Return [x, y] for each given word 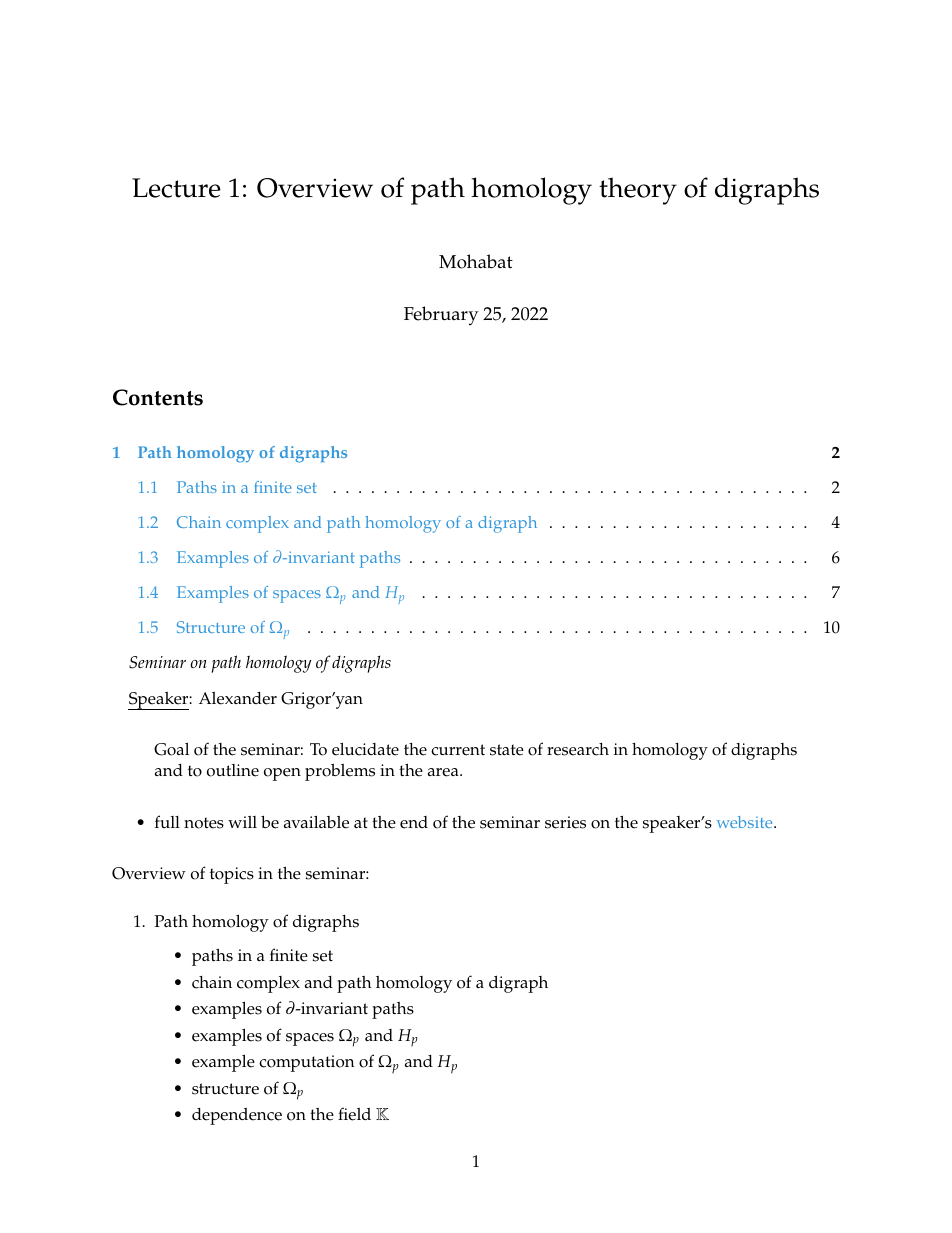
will [242, 822]
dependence [237, 1116]
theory [638, 191]
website [746, 822]
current [458, 750]
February [441, 315]
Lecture [176, 188]
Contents [158, 397]
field [354, 1114]
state [507, 750]
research [578, 749]
